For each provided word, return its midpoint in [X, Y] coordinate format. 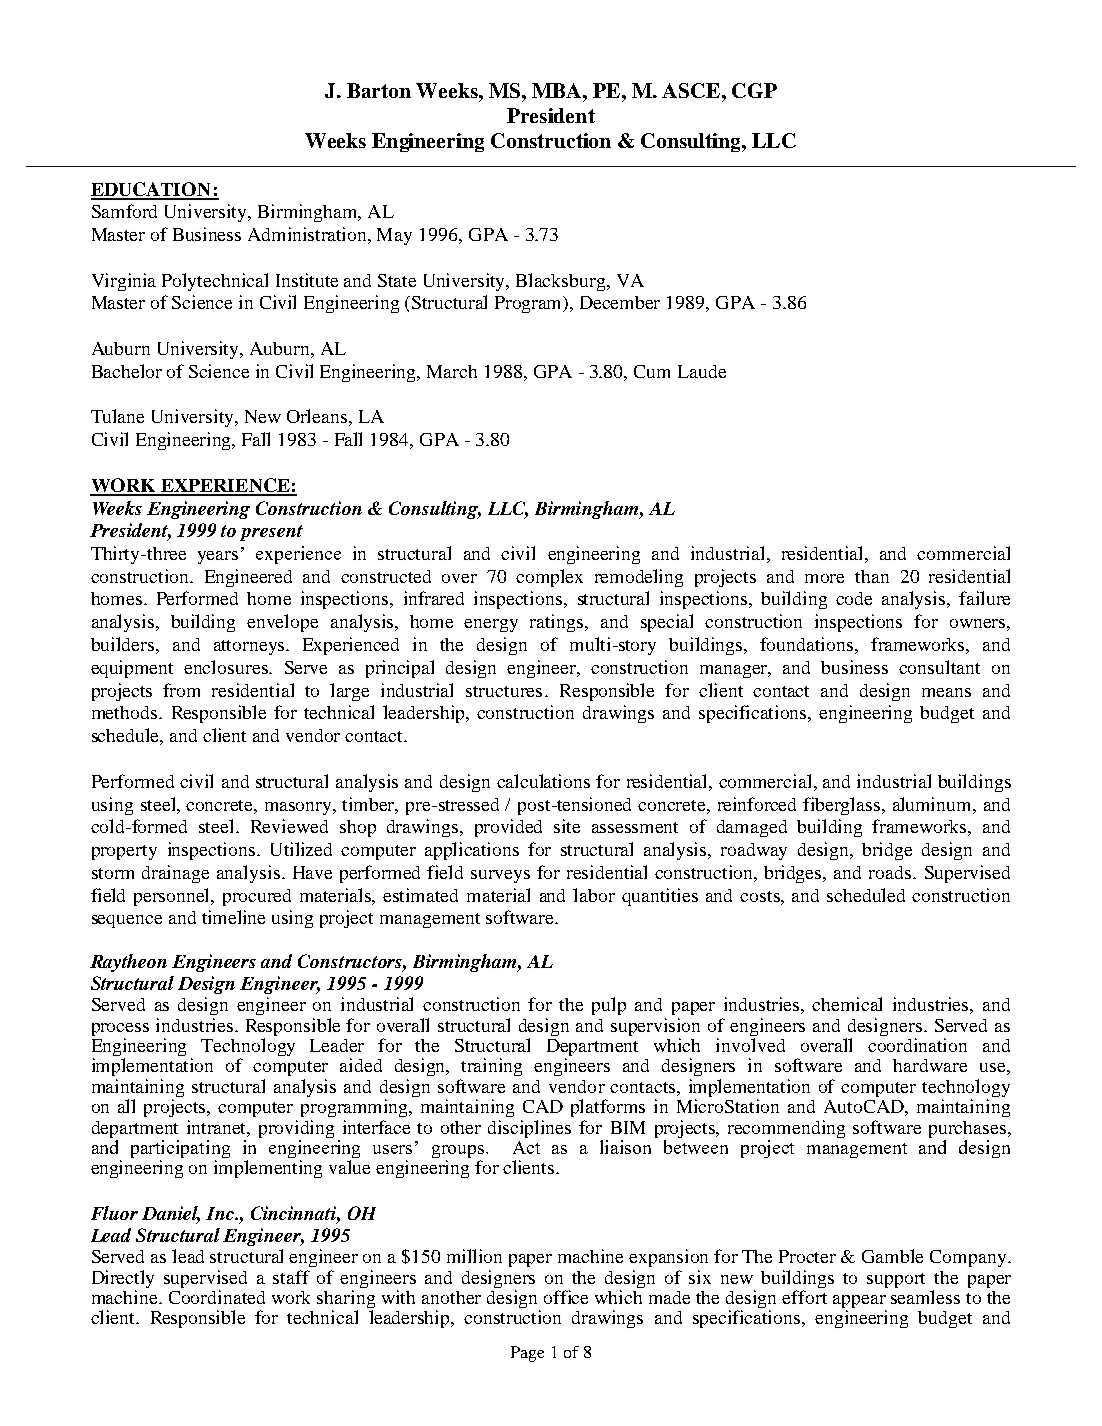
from [181, 690]
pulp [609, 1006]
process [120, 1029]
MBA [558, 90]
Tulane [117, 416]
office [566, 1297]
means [946, 692]
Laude [702, 371]
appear [859, 1303]
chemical [847, 1004]
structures [504, 691]
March [452, 371]
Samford [124, 211]
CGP [754, 90]
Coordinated [217, 1297]
